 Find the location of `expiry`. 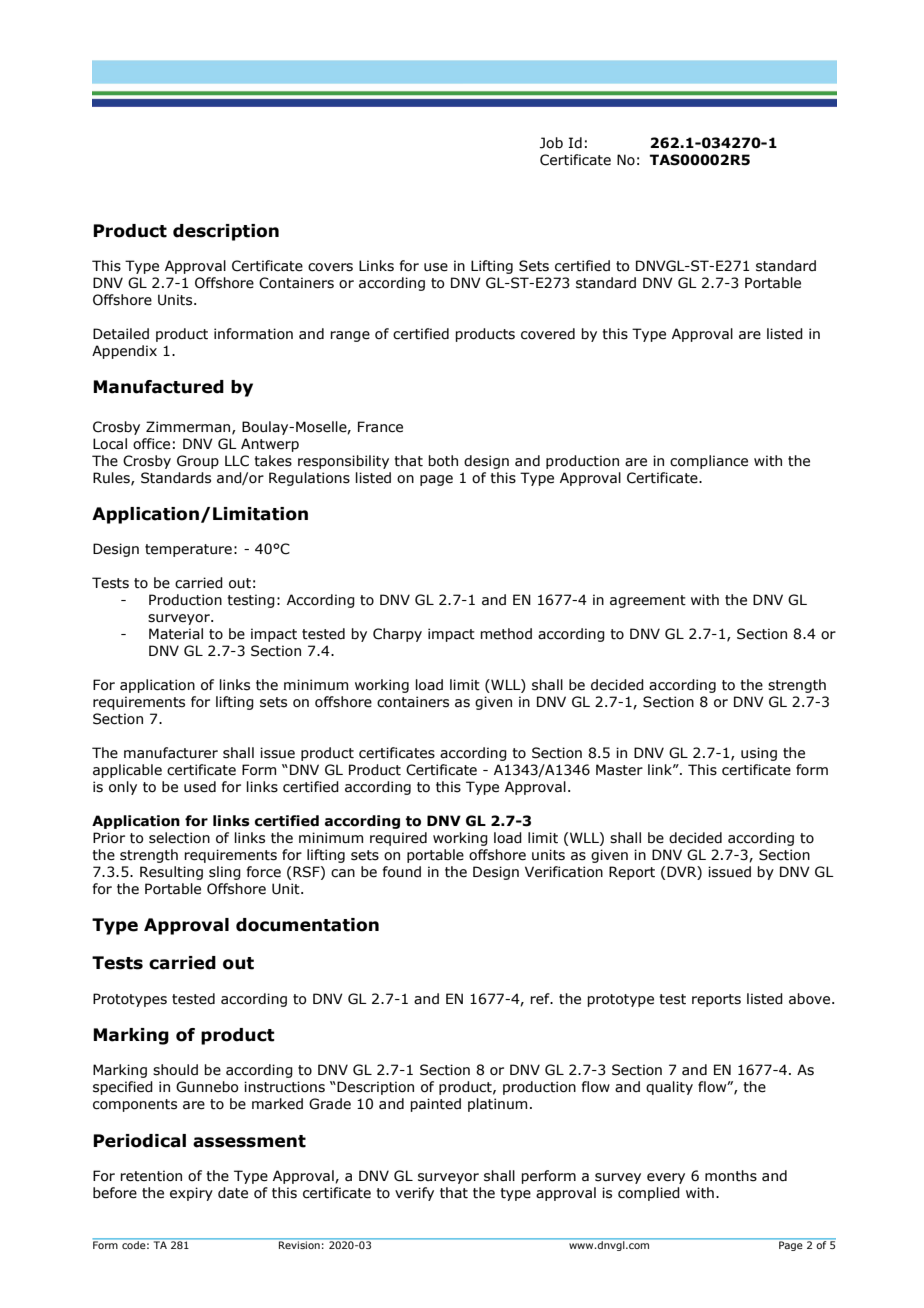

expiry is located at coordinates (191, 1194).
